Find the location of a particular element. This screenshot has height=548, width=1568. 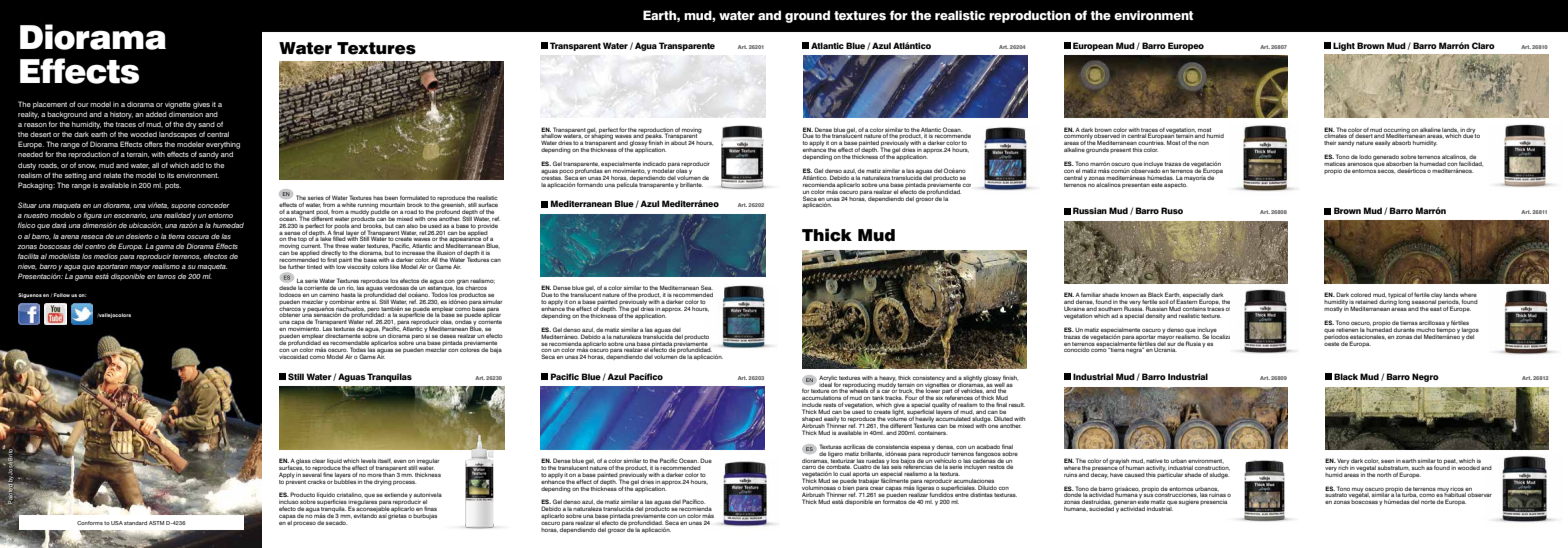

pots is located at coordinates (173, 186).
